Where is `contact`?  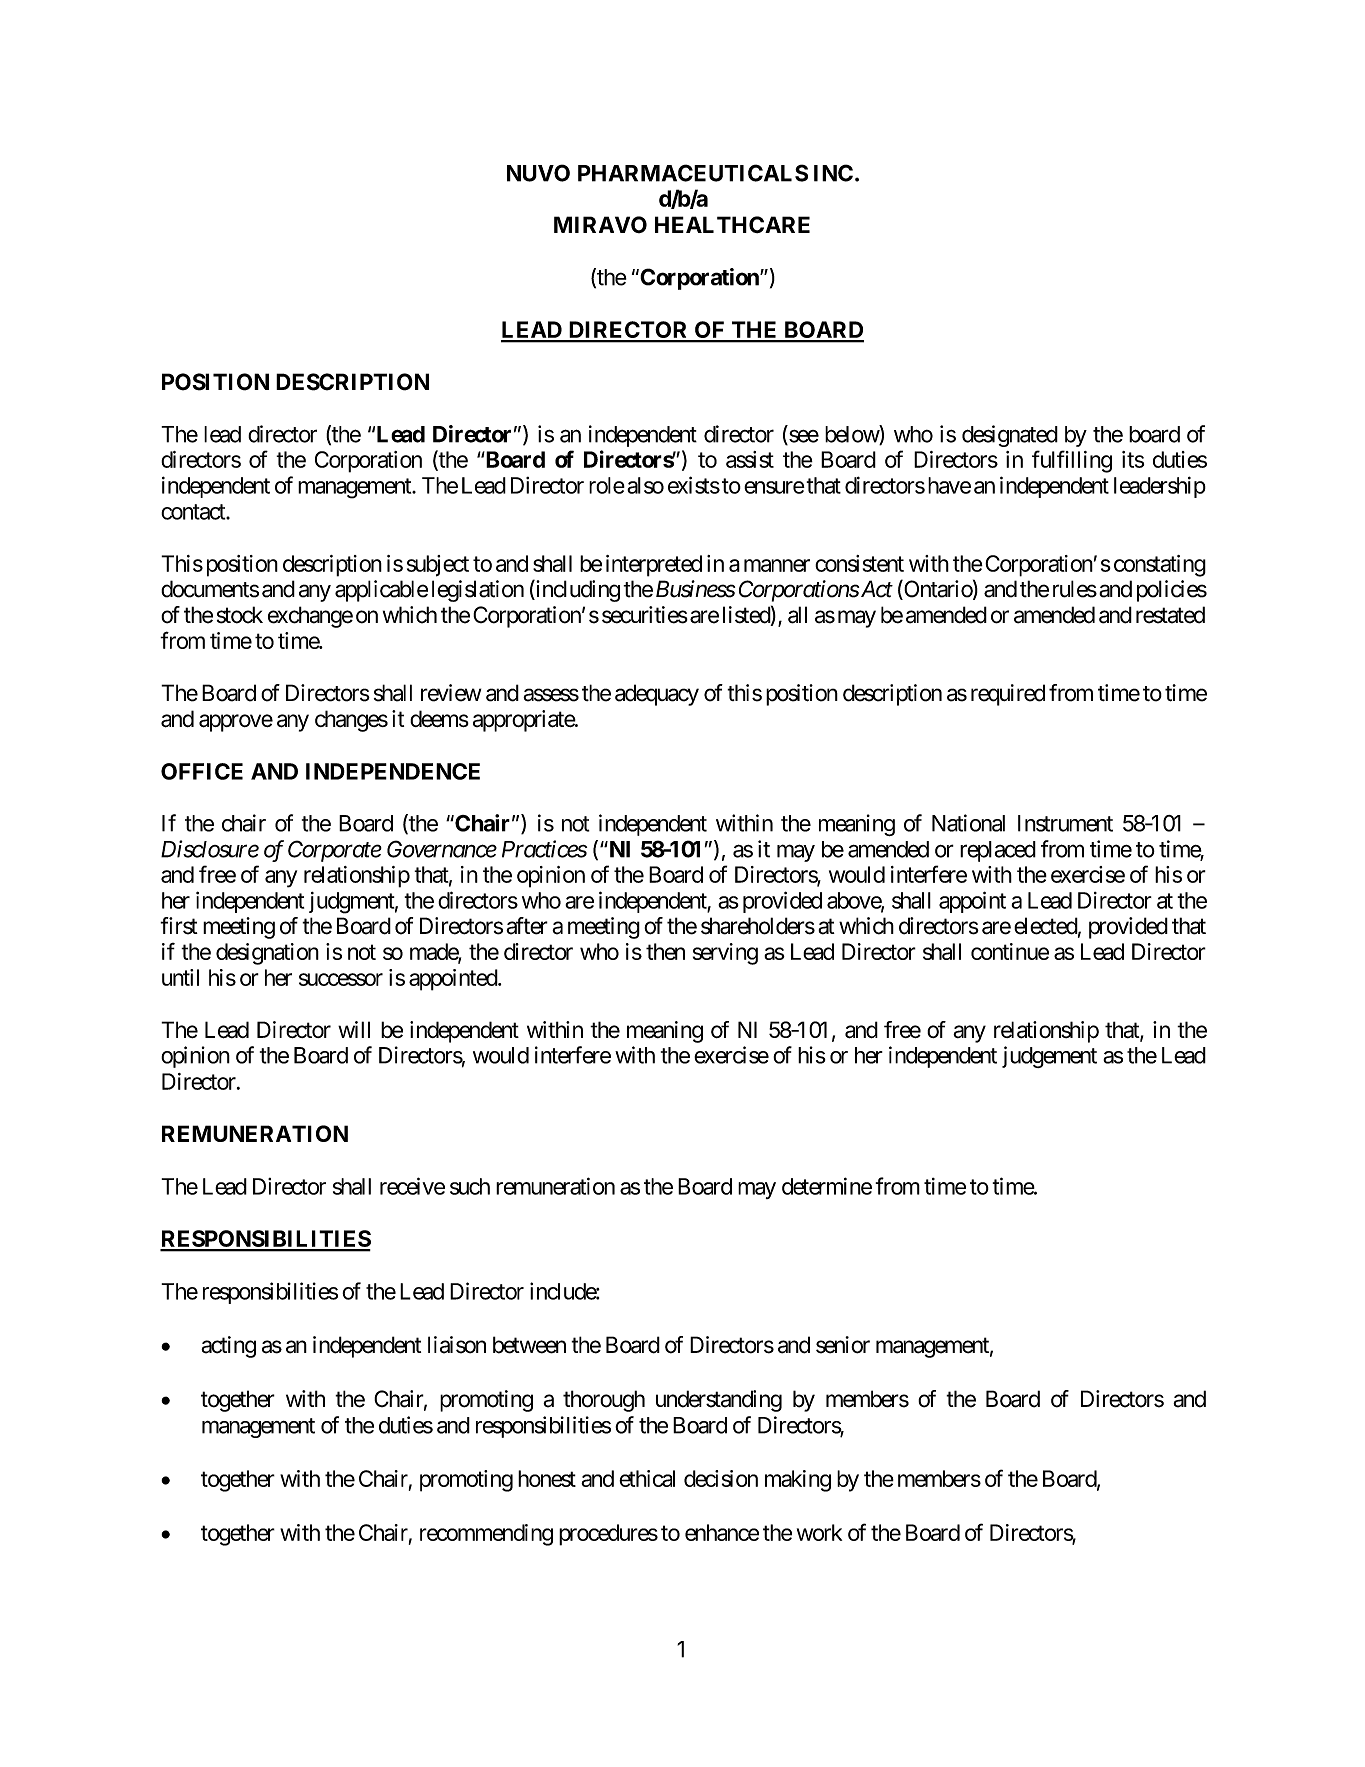 contact is located at coordinates (194, 512).
